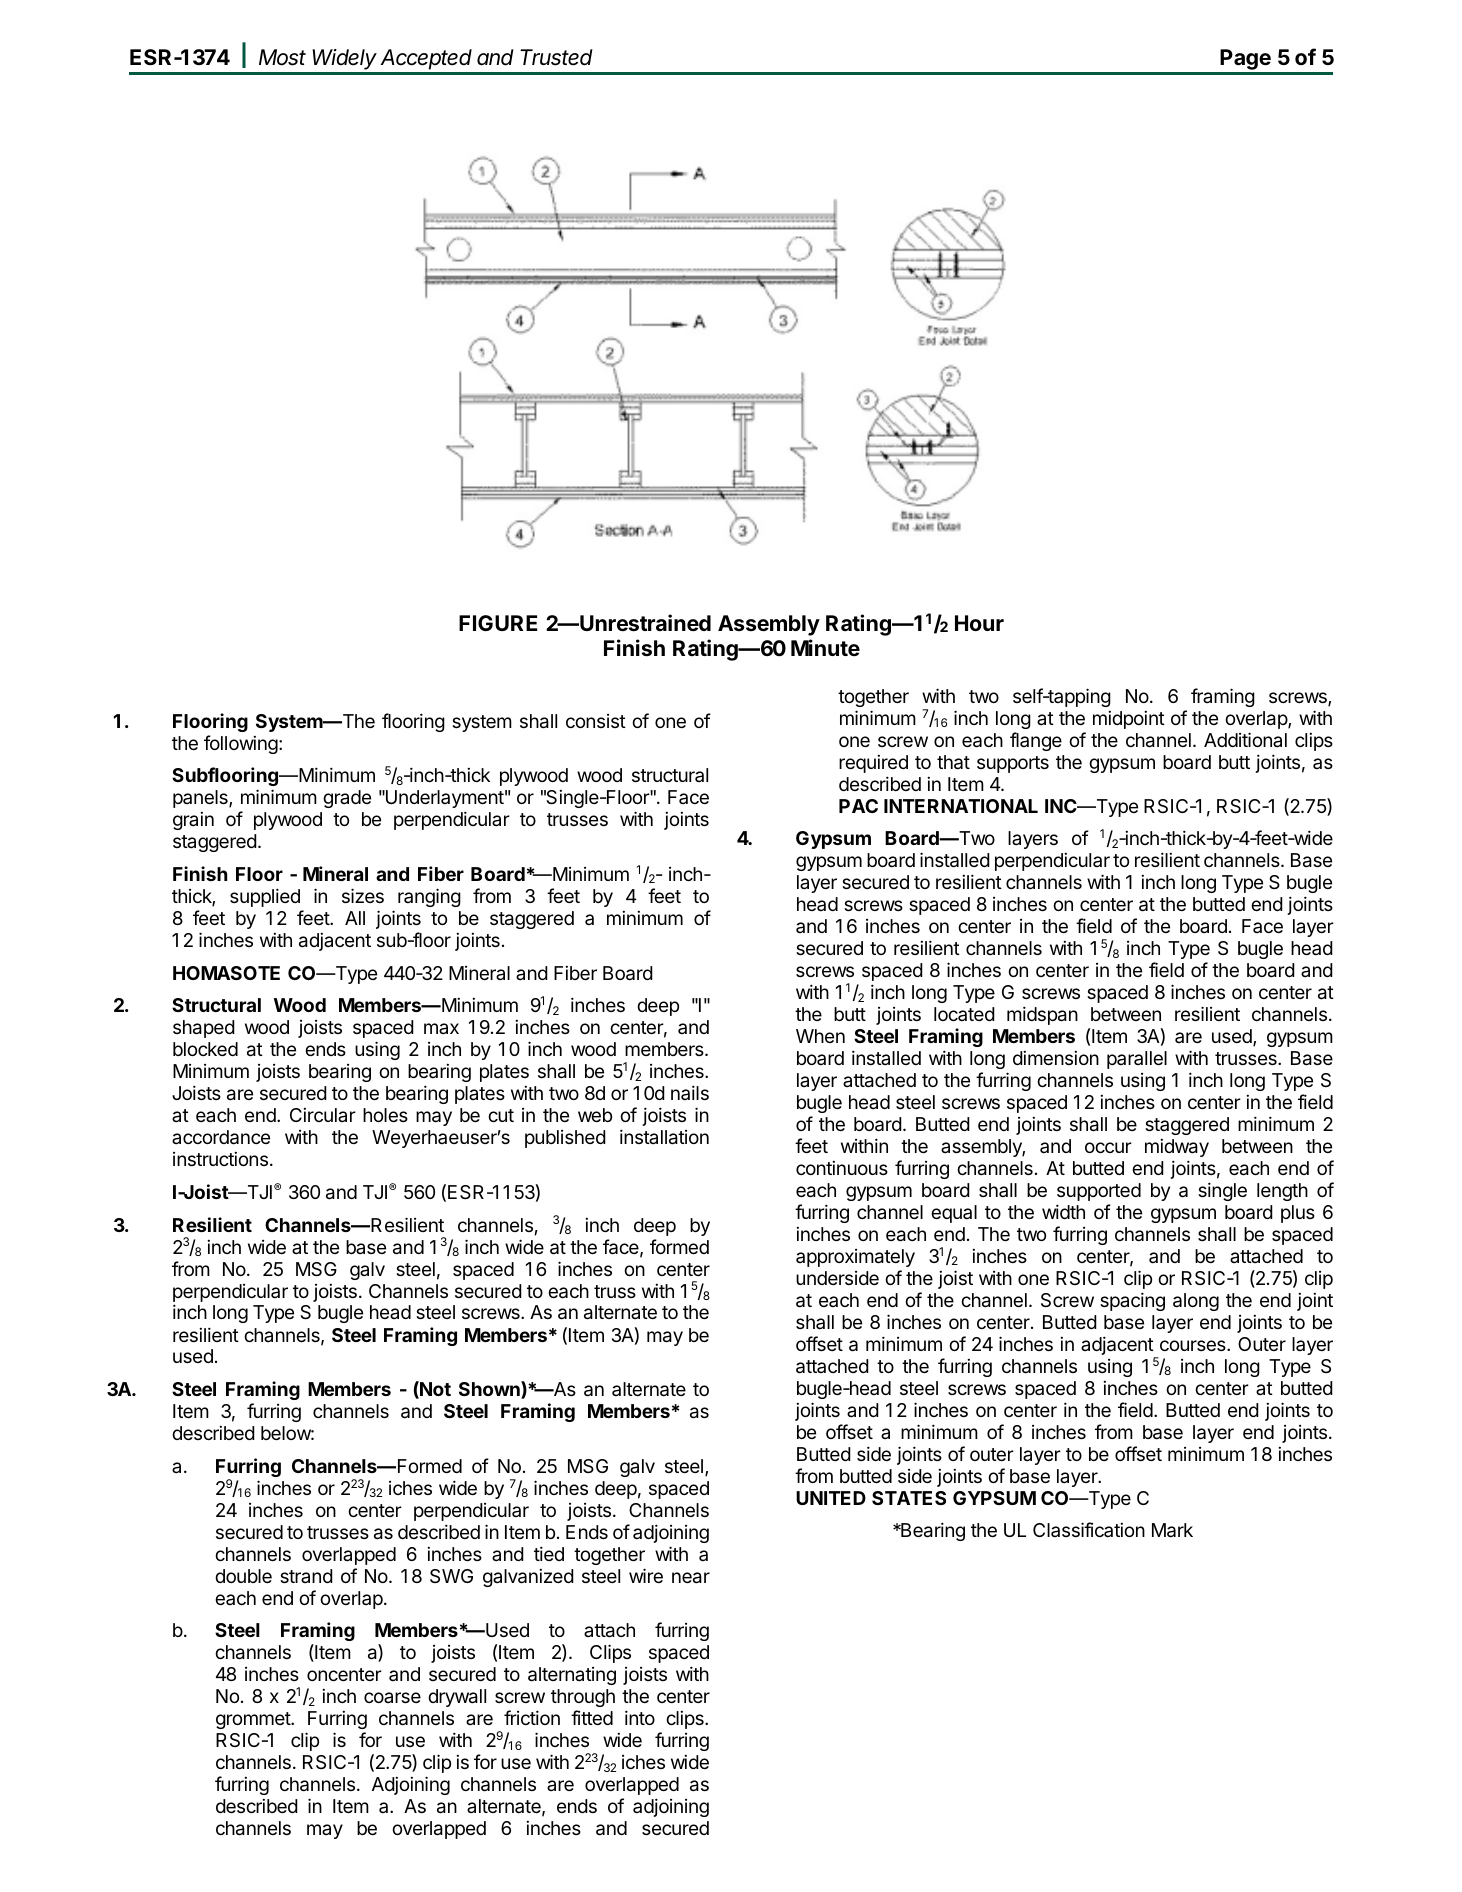  Describe the element at coordinates (979, 623) in the screenshot. I see `Hour` at that location.
